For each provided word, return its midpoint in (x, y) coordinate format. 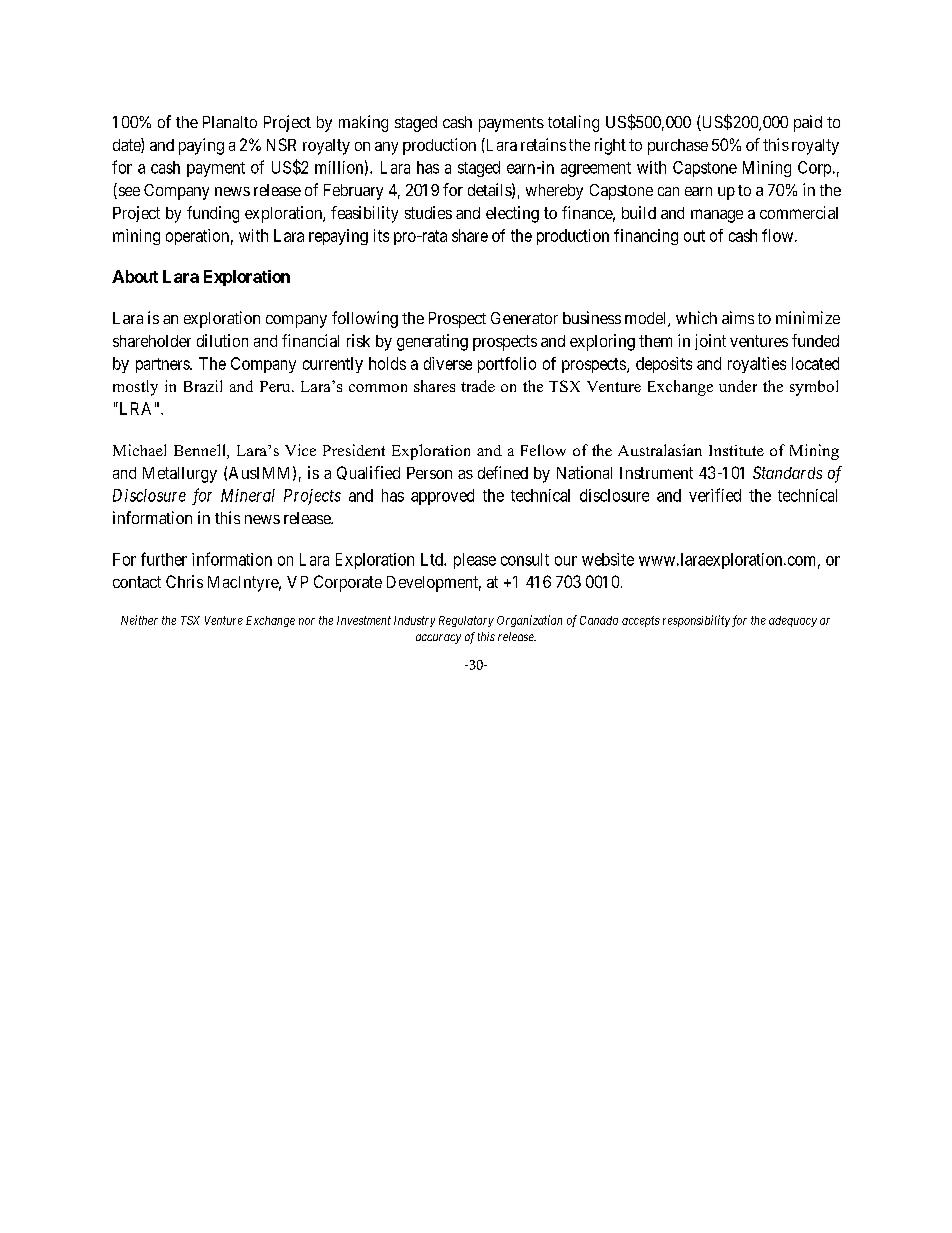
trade (478, 386)
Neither (139, 620)
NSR (281, 144)
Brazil (203, 386)
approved (442, 497)
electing (512, 214)
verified (715, 495)
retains (543, 144)
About (135, 276)
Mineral (248, 495)
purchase (678, 147)
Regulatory (466, 621)
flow (779, 235)
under (738, 386)
